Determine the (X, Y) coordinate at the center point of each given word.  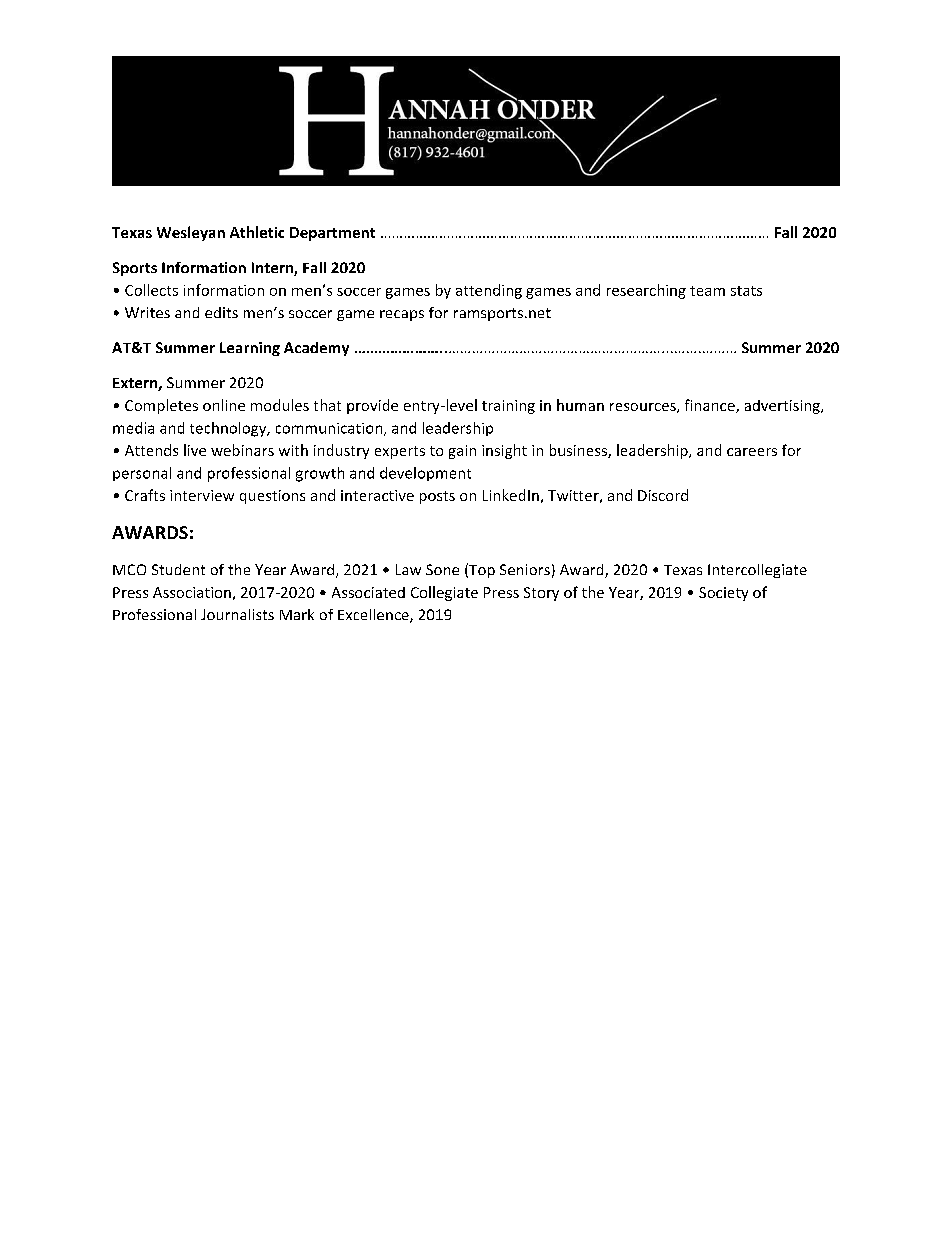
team (707, 291)
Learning (250, 349)
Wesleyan (191, 233)
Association (192, 592)
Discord (663, 495)
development (425, 474)
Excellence (374, 616)
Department (332, 234)
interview (202, 495)
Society (723, 594)
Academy (316, 349)
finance (711, 406)
